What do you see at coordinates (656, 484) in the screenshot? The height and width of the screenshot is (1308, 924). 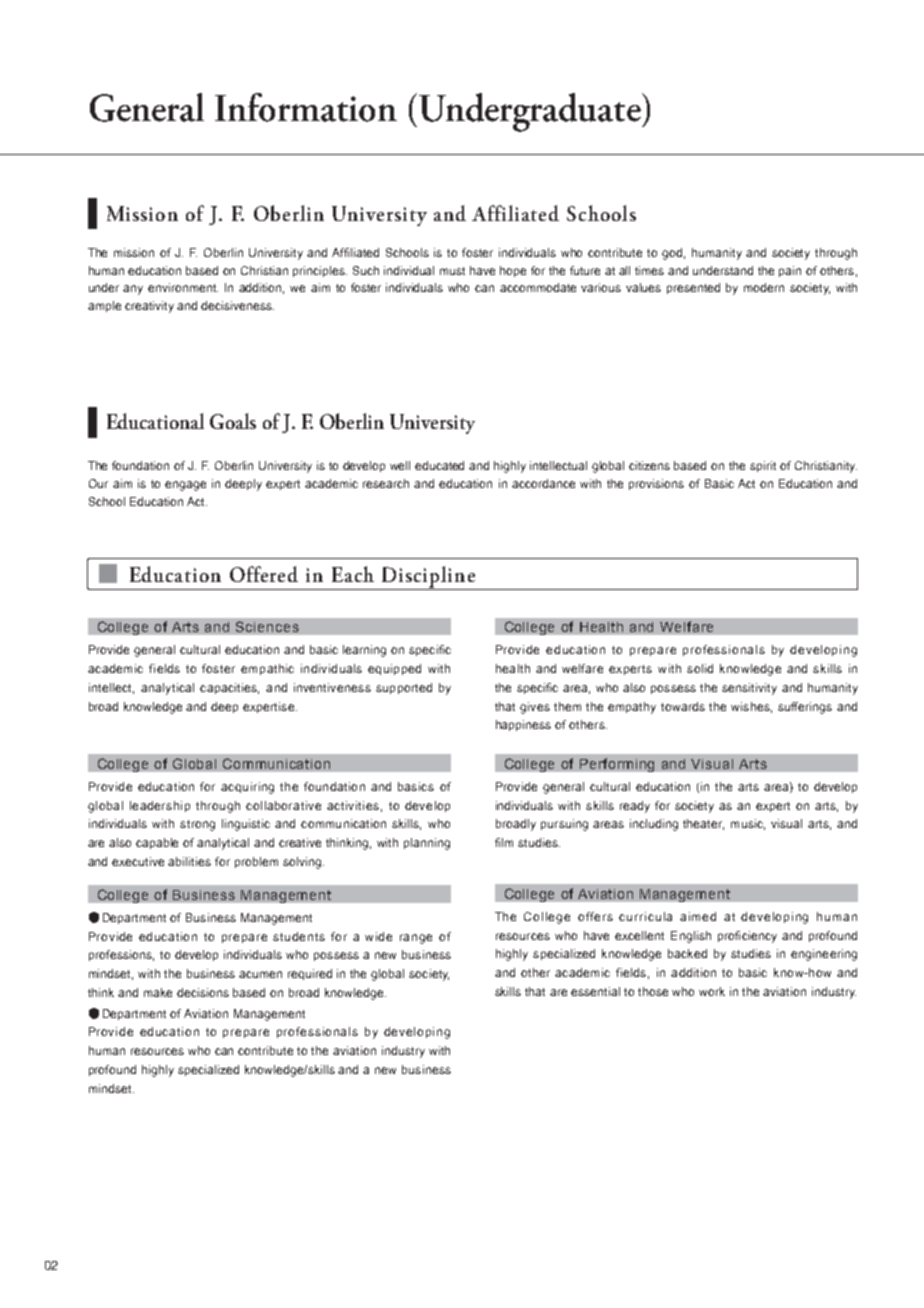 I see `provisions` at bounding box center [656, 484].
